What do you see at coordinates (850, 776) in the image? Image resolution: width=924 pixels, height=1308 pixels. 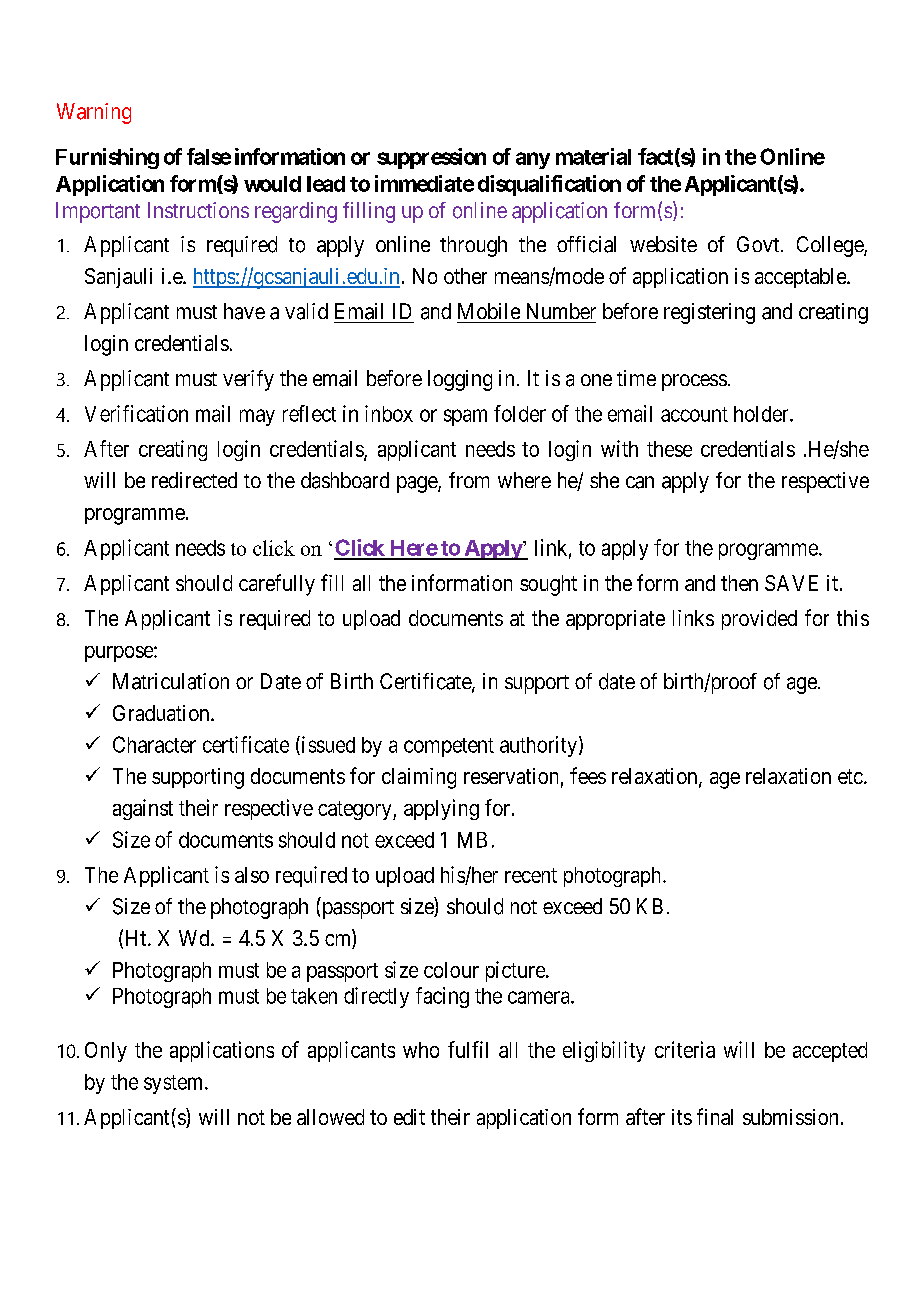 I see `etc` at bounding box center [850, 776].
